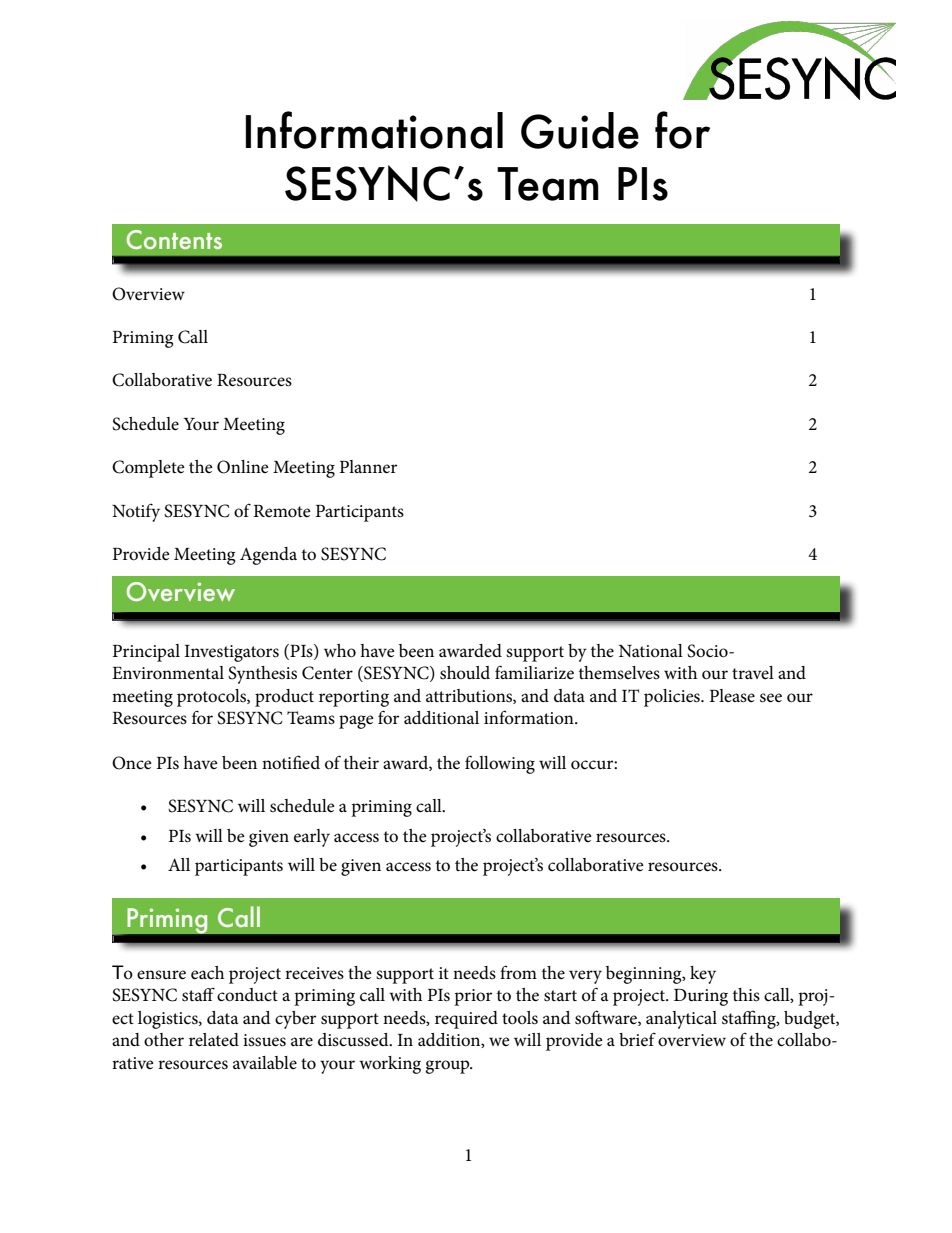 This screenshot has height=1233, width=952. I want to click on should, so click(465, 673).
